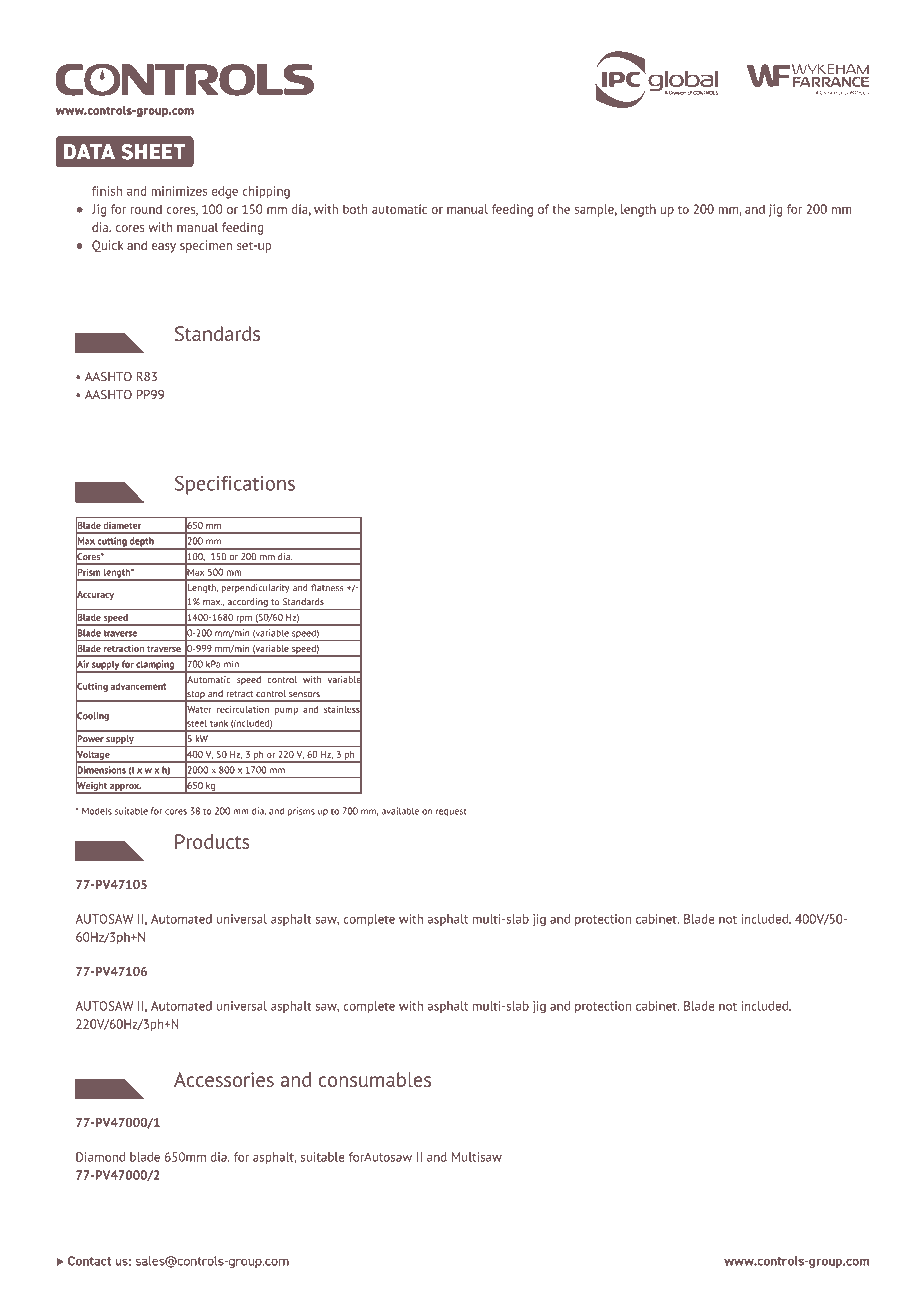  What do you see at coordinates (125, 788) in the document?
I see `approx` at bounding box center [125, 788].
